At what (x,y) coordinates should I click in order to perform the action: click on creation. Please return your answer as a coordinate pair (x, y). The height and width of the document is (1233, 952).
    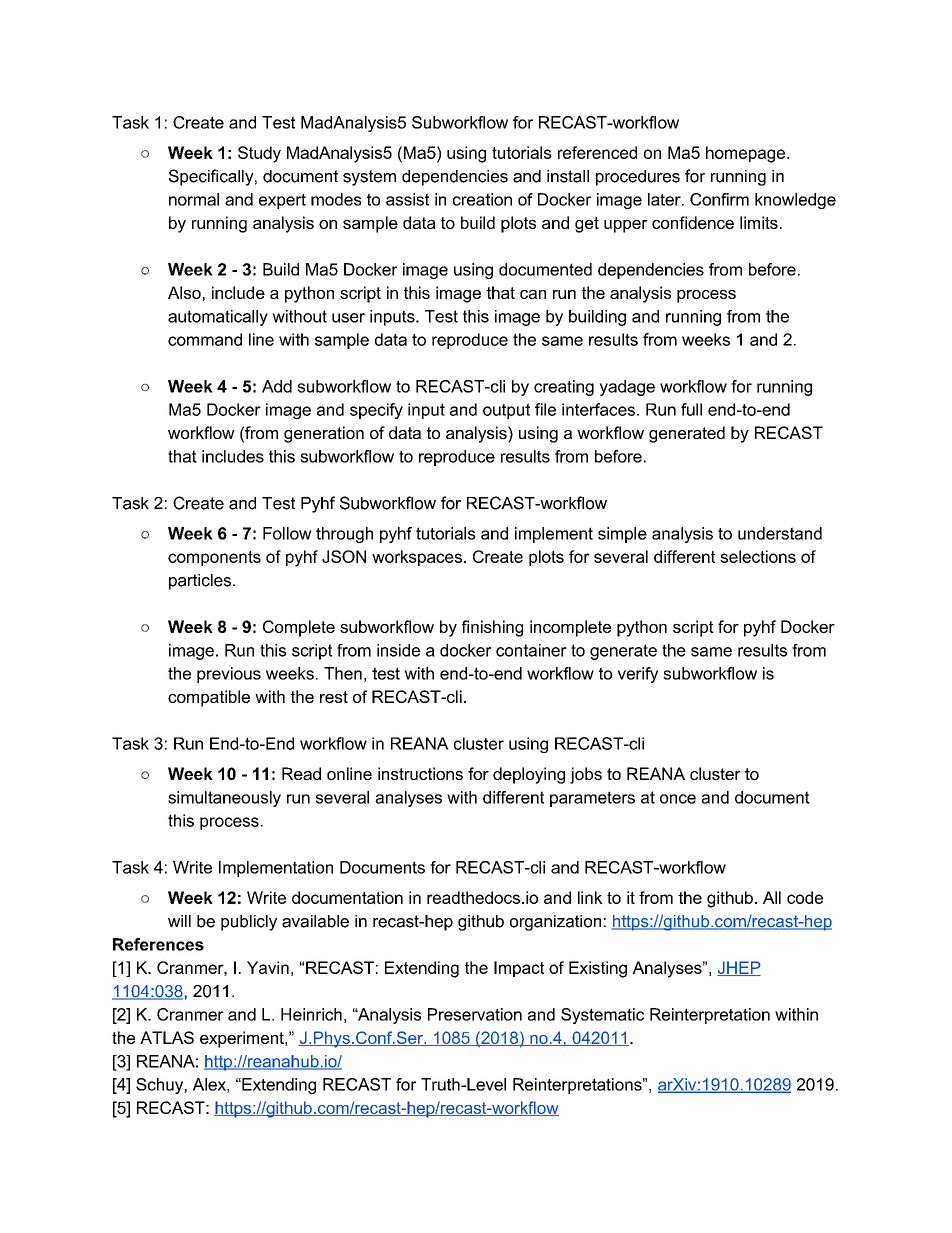
    Looking at the image, I should click on (482, 199).
